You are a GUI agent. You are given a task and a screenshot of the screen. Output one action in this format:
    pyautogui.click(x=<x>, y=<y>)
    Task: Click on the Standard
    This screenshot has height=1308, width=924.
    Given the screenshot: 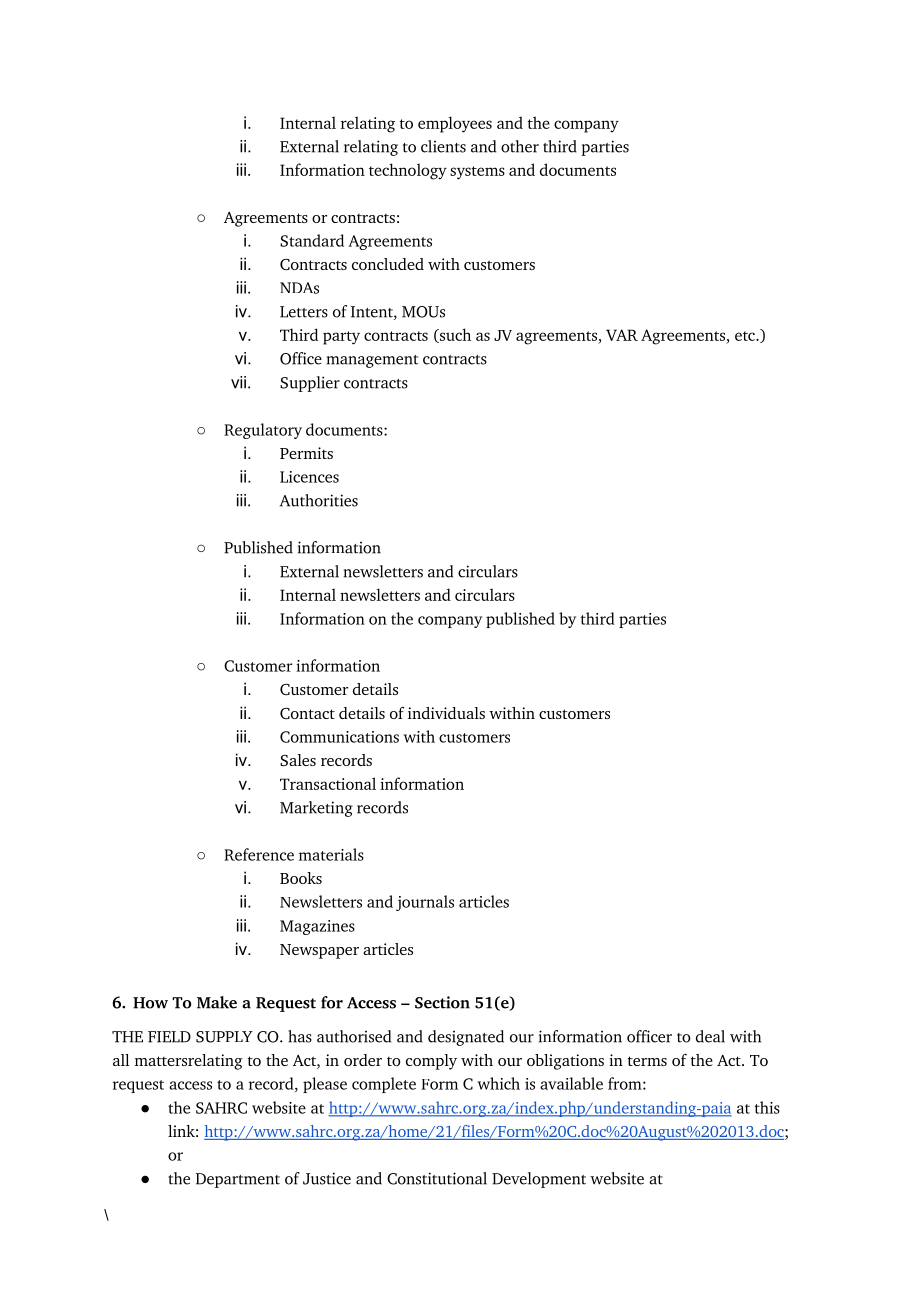 What is the action you would take?
    pyautogui.click(x=312, y=240)
